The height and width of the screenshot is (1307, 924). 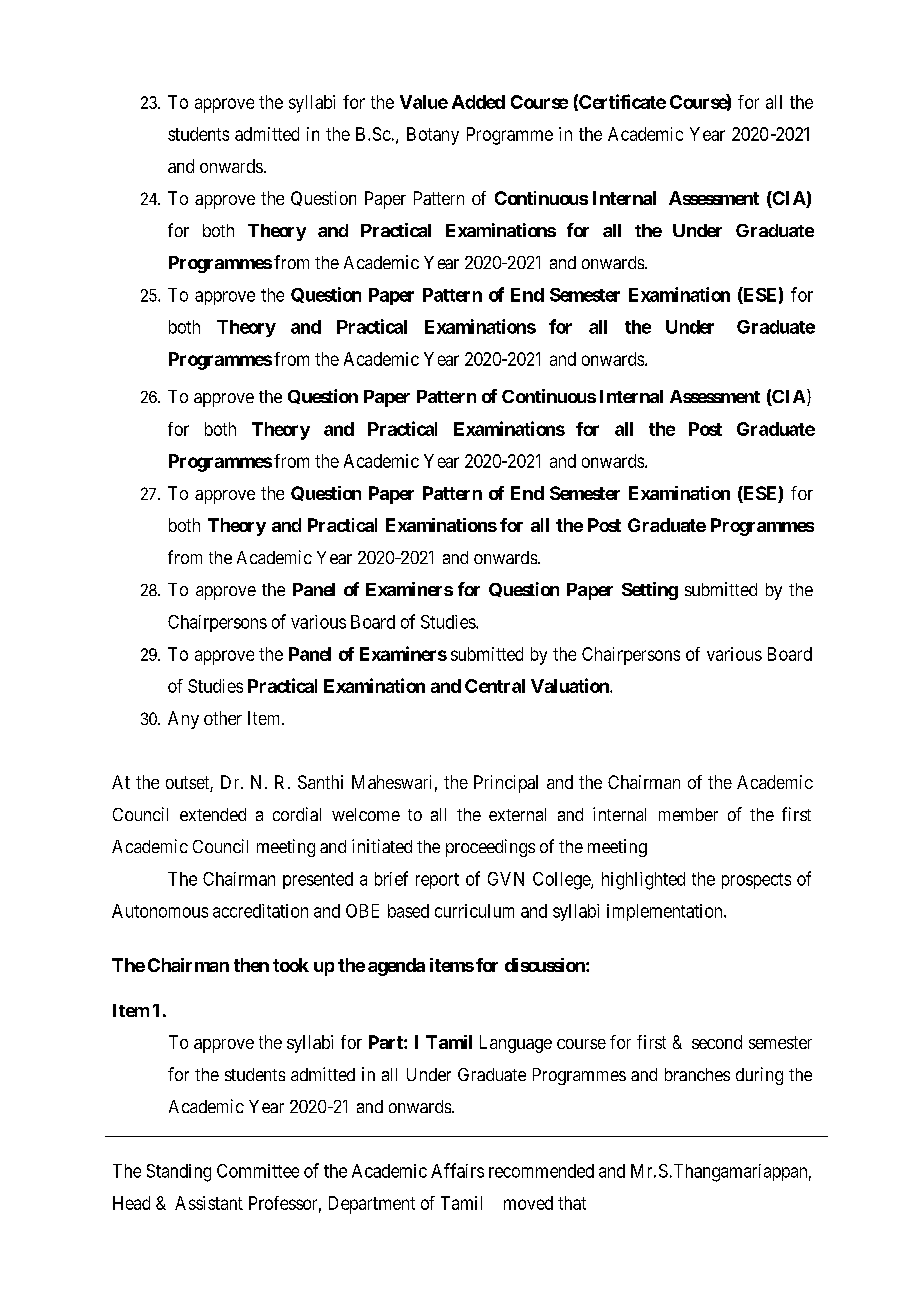 I want to click on Central, so click(x=495, y=686).
